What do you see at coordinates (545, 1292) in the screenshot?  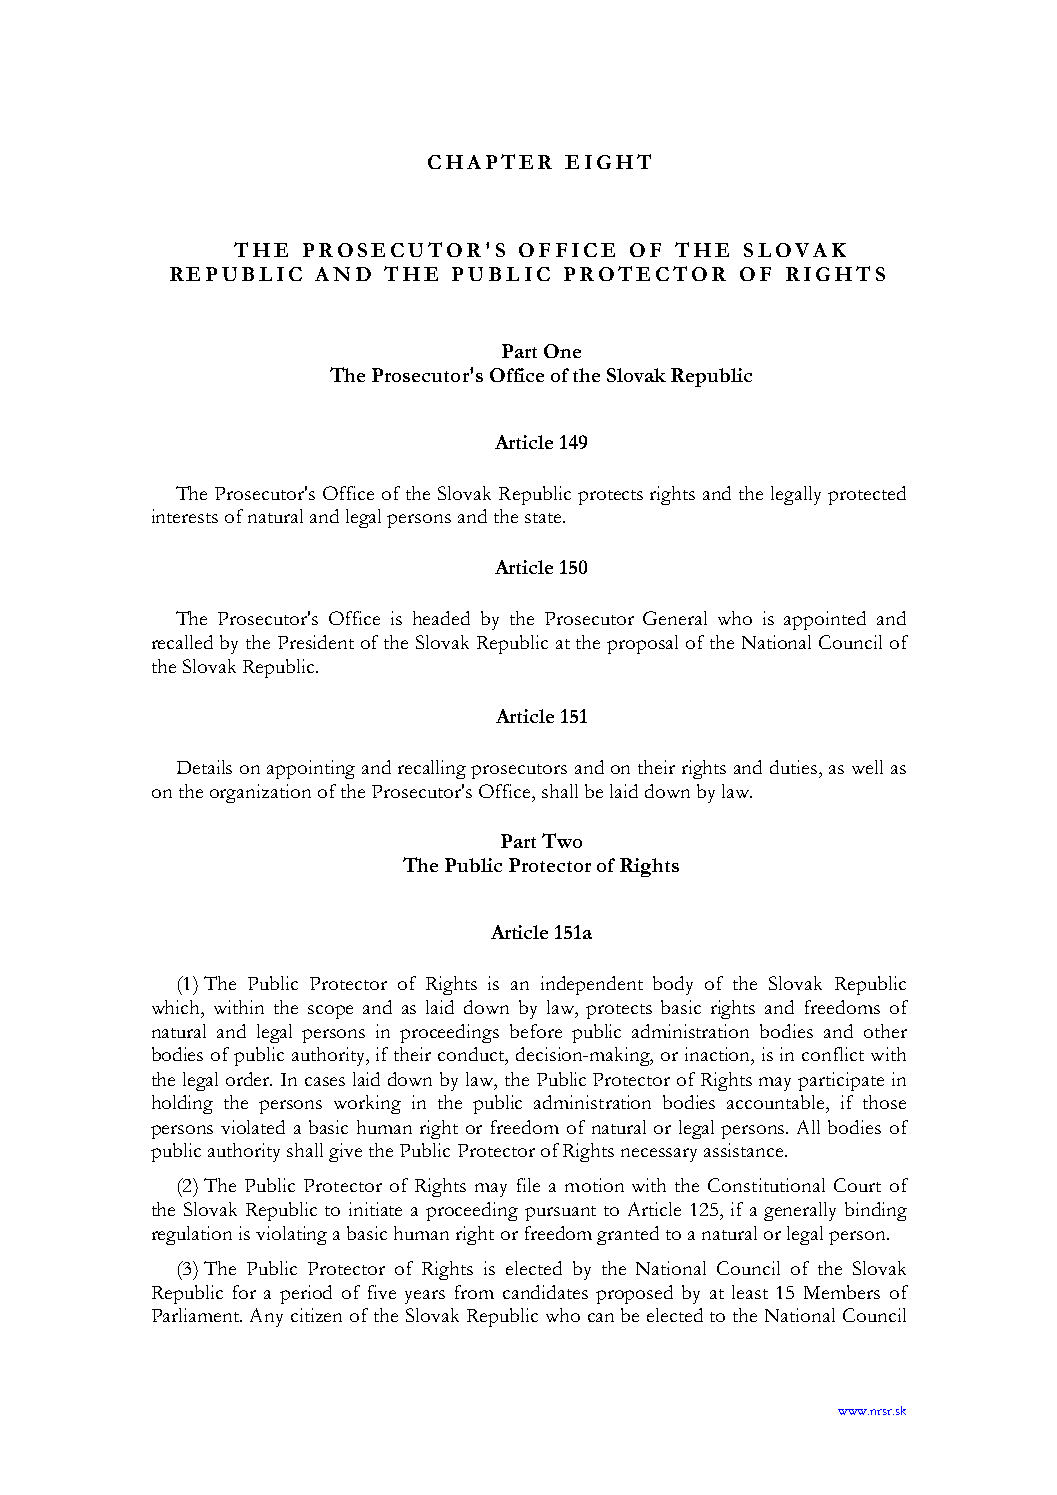 I see `candidates` at bounding box center [545, 1292].
